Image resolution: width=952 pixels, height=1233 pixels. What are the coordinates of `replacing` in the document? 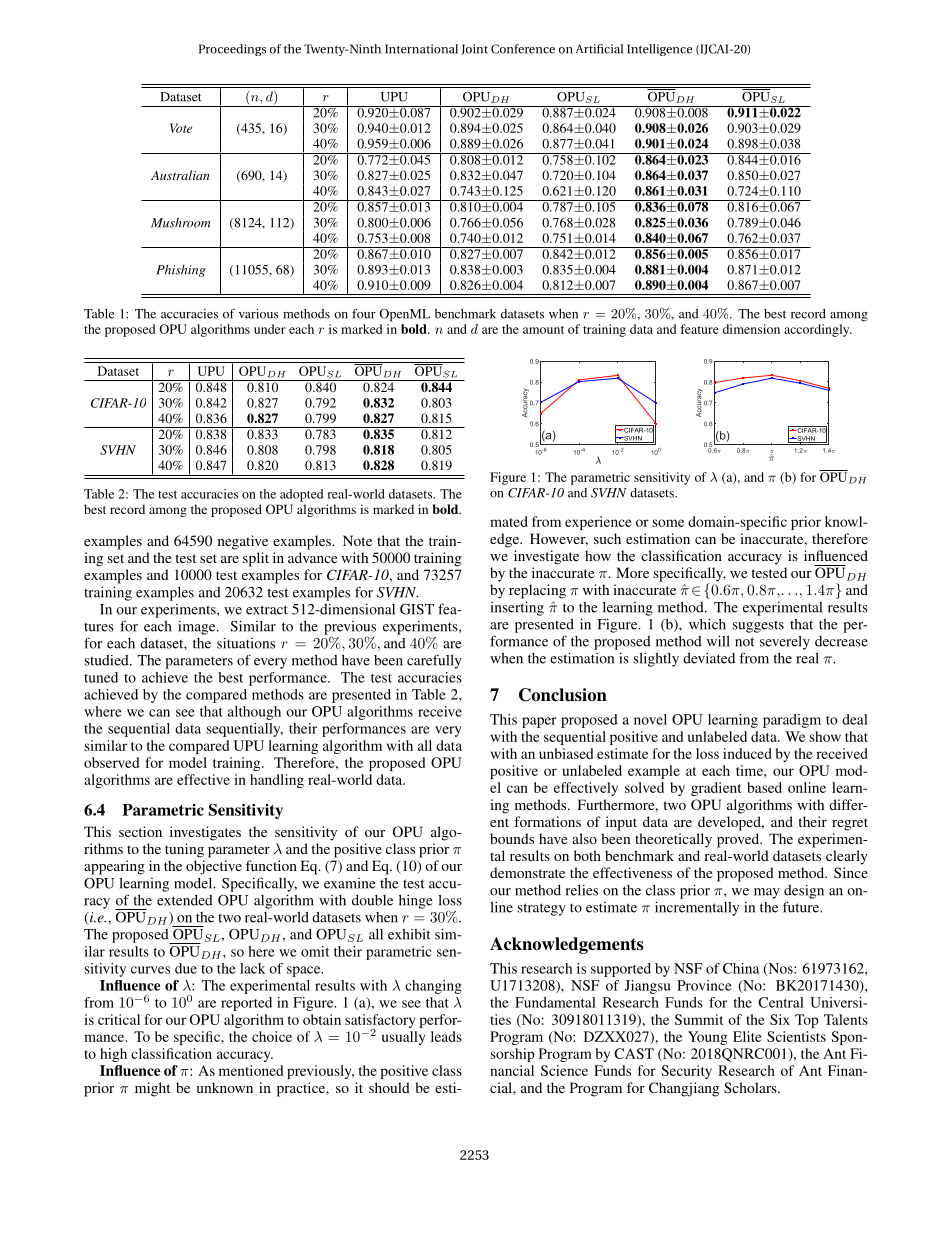 It's located at (537, 591).
